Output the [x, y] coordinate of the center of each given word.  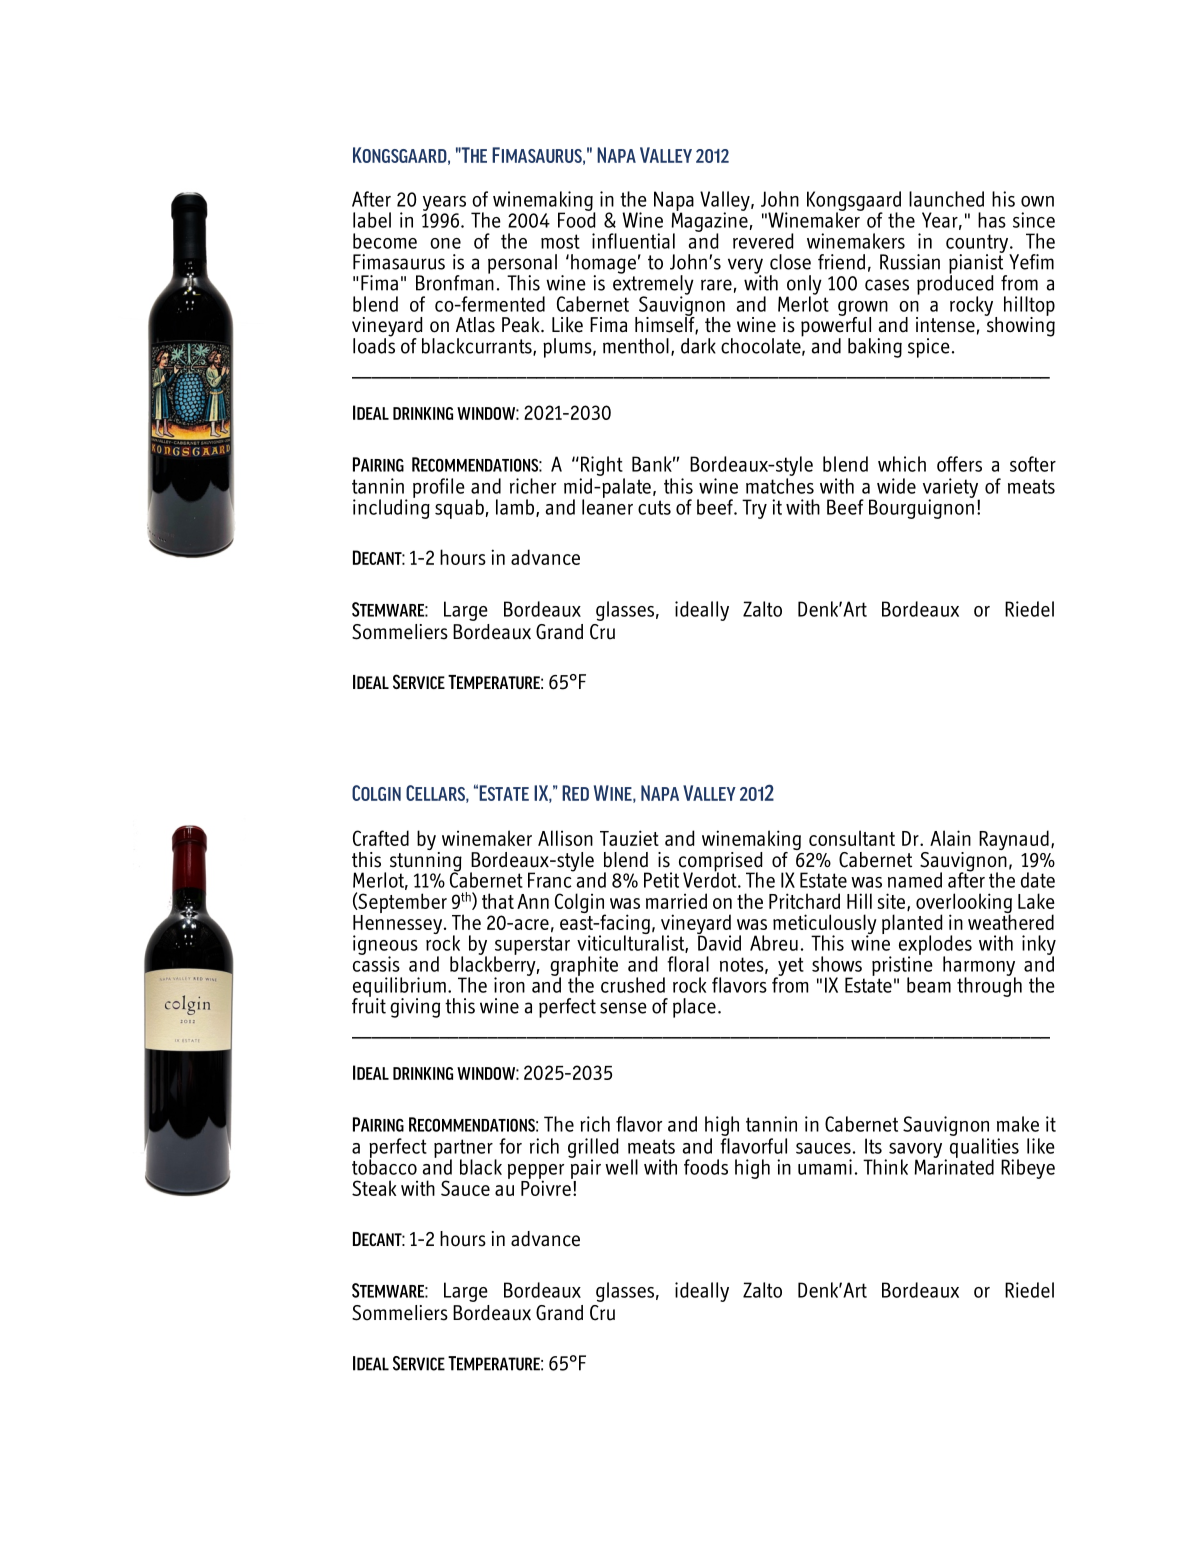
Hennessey [399, 924]
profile [439, 488]
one [445, 243]
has [992, 220]
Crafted [381, 838]
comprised [719, 863]
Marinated [954, 1166]
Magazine [709, 222]
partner [463, 1149]
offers [959, 464]
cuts [654, 507]
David [719, 942]
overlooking [964, 904]
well [621, 1167]
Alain [950, 838]
